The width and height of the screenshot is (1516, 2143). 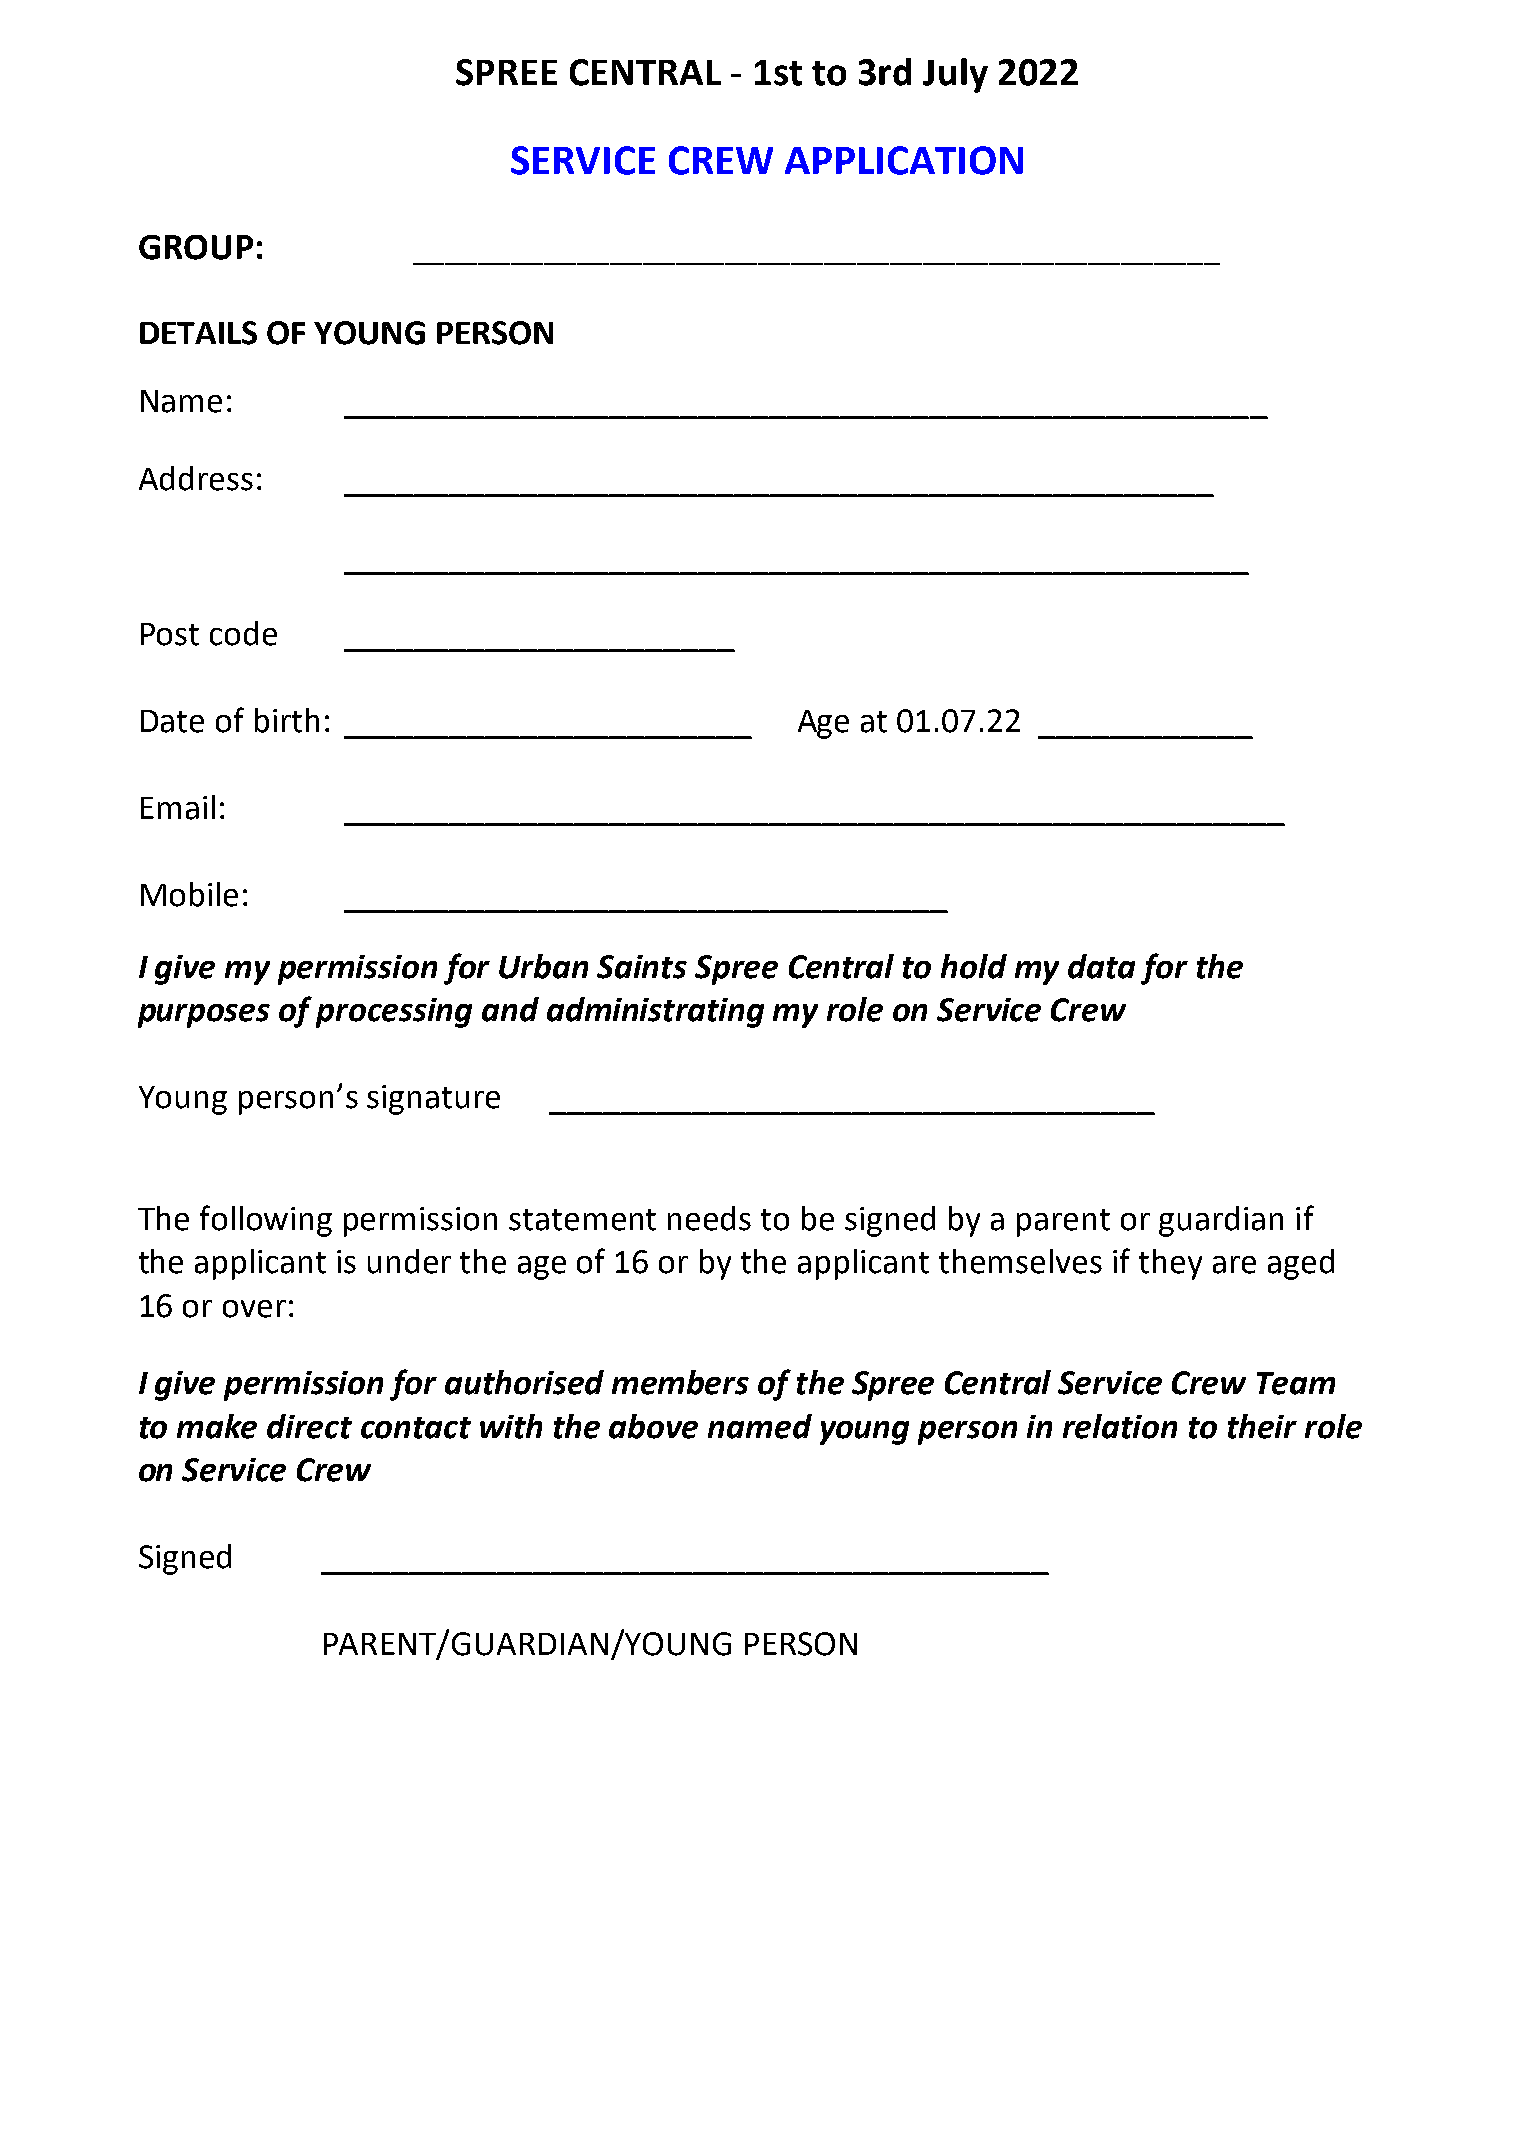 I want to click on processing, so click(x=394, y=1013).
